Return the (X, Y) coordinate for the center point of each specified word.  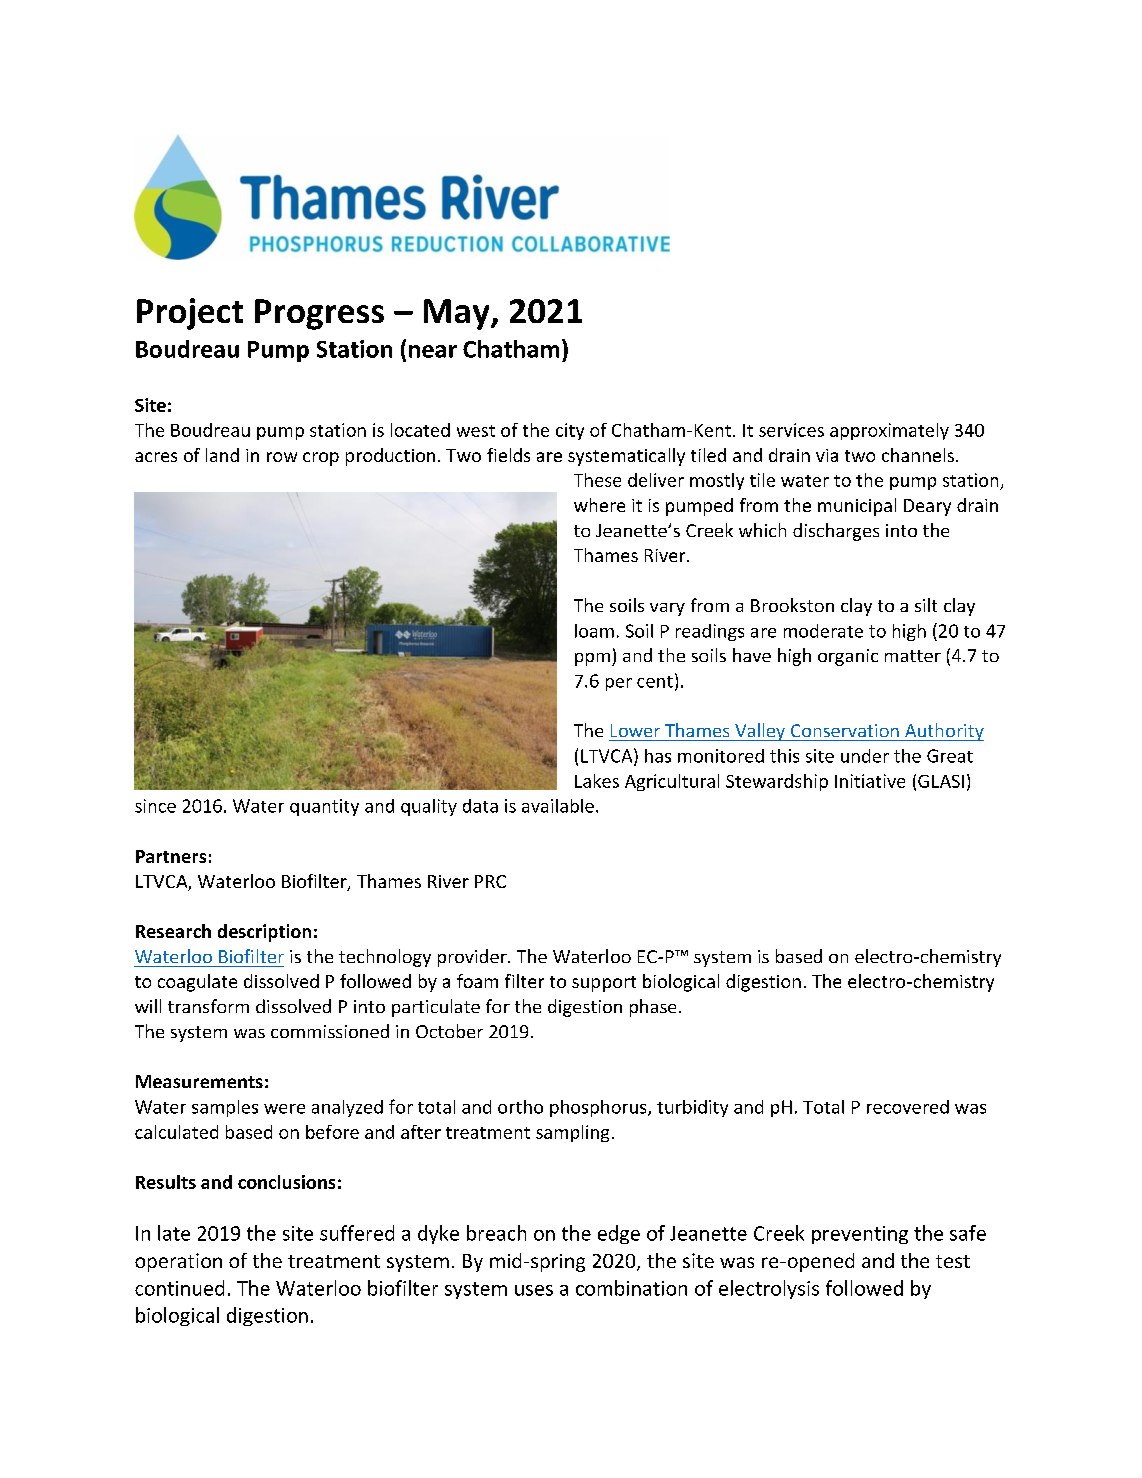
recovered (908, 1107)
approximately (889, 431)
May (458, 314)
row (282, 457)
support (604, 984)
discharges (836, 532)
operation (178, 1262)
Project (190, 314)
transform (208, 1006)
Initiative (870, 781)
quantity (324, 807)
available (558, 806)
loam (594, 631)
